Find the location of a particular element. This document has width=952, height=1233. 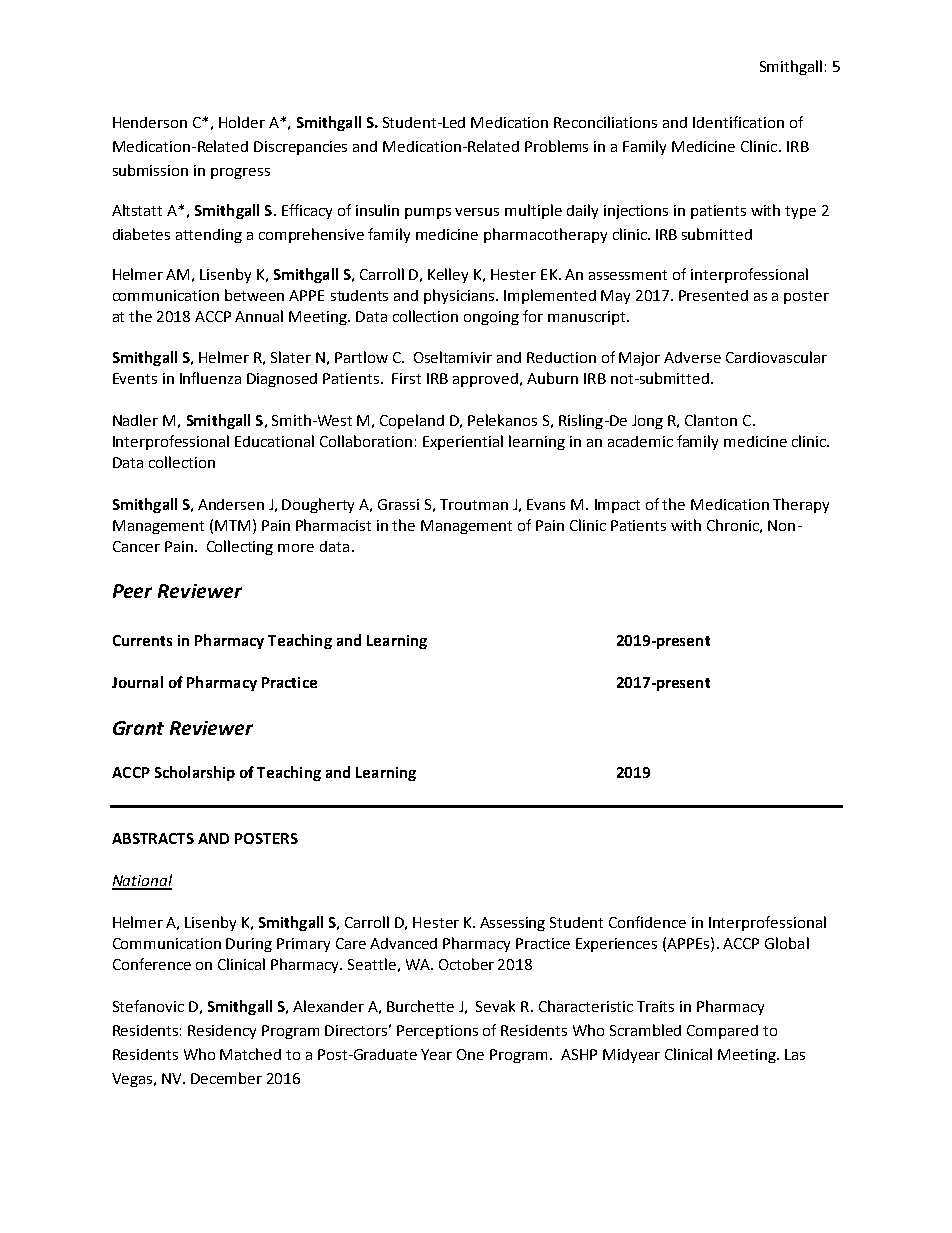

Impact is located at coordinates (617, 506).
